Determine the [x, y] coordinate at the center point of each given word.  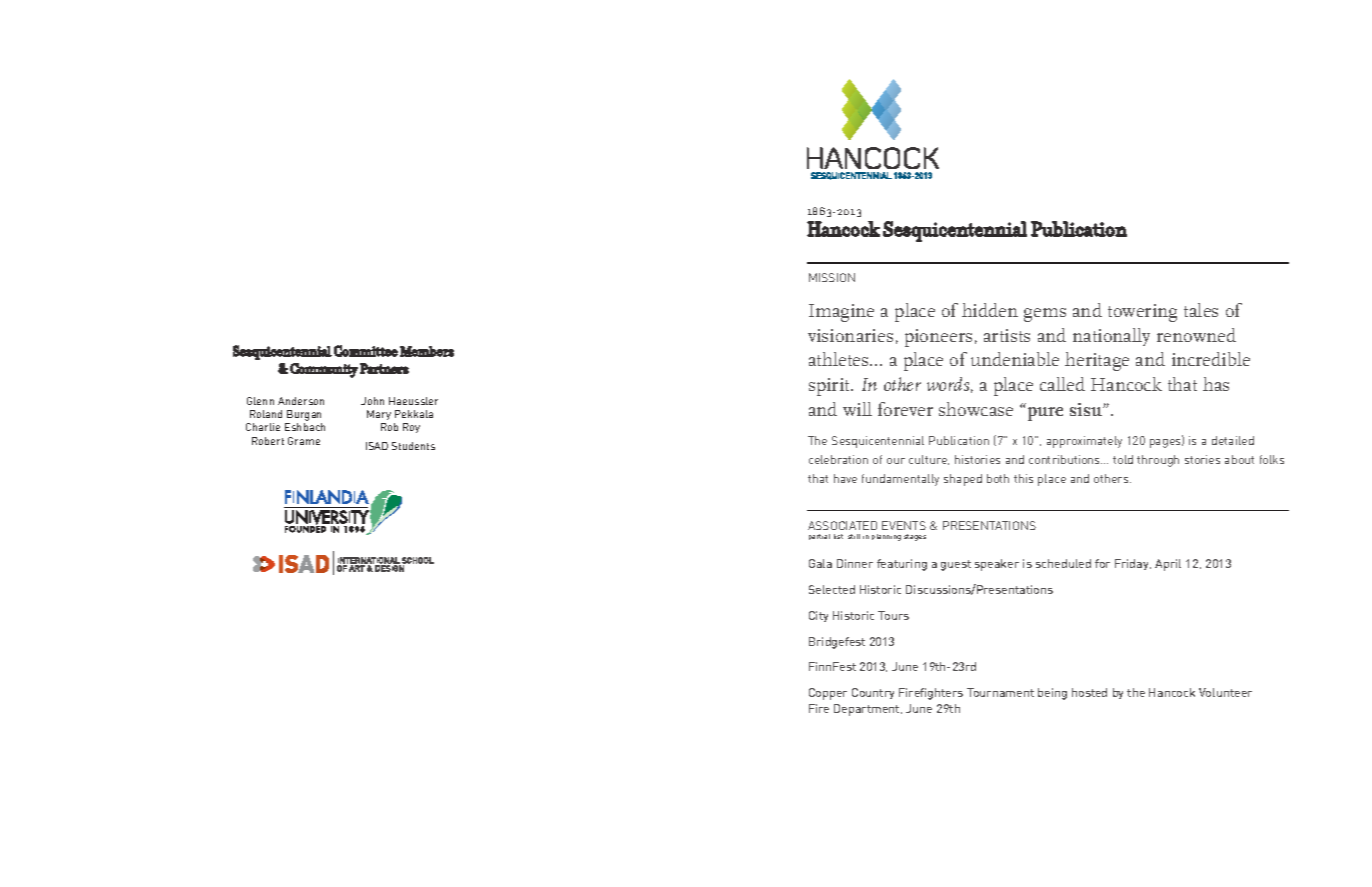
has [1216, 384]
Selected [832, 589]
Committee [366, 351]
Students [413, 446]
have [845, 478]
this [1023, 478]
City [818, 616]
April [1168, 565]
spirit [831, 387]
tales [1201, 310]
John [372, 401]
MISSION [832, 277]
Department [868, 710]
